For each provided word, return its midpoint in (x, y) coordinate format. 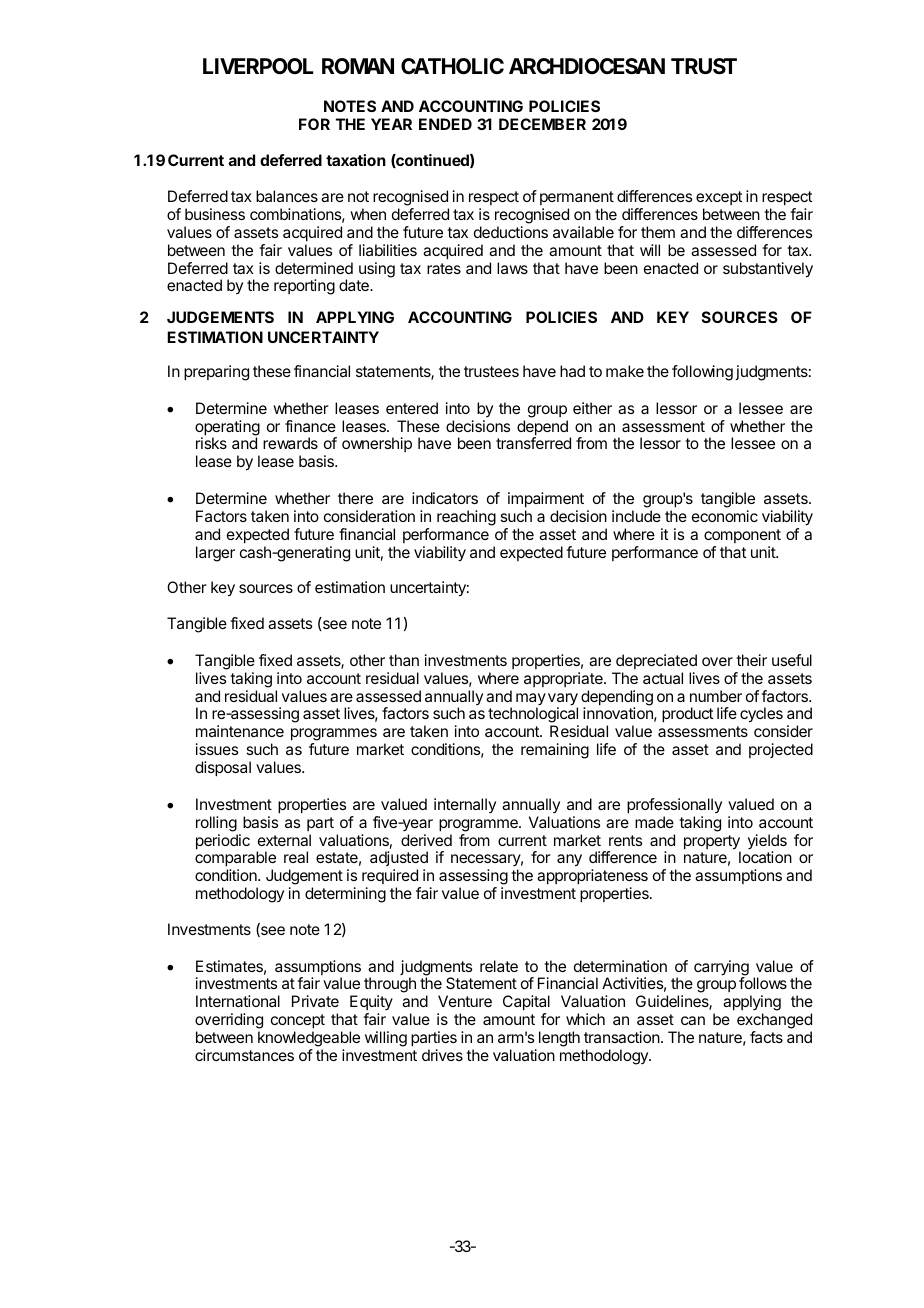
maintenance (240, 731)
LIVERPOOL (258, 66)
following (702, 373)
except (719, 198)
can (693, 1020)
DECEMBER (542, 124)
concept (298, 1021)
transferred (533, 443)
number (716, 696)
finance (310, 426)
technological (533, 716)
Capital (526, 1004)
